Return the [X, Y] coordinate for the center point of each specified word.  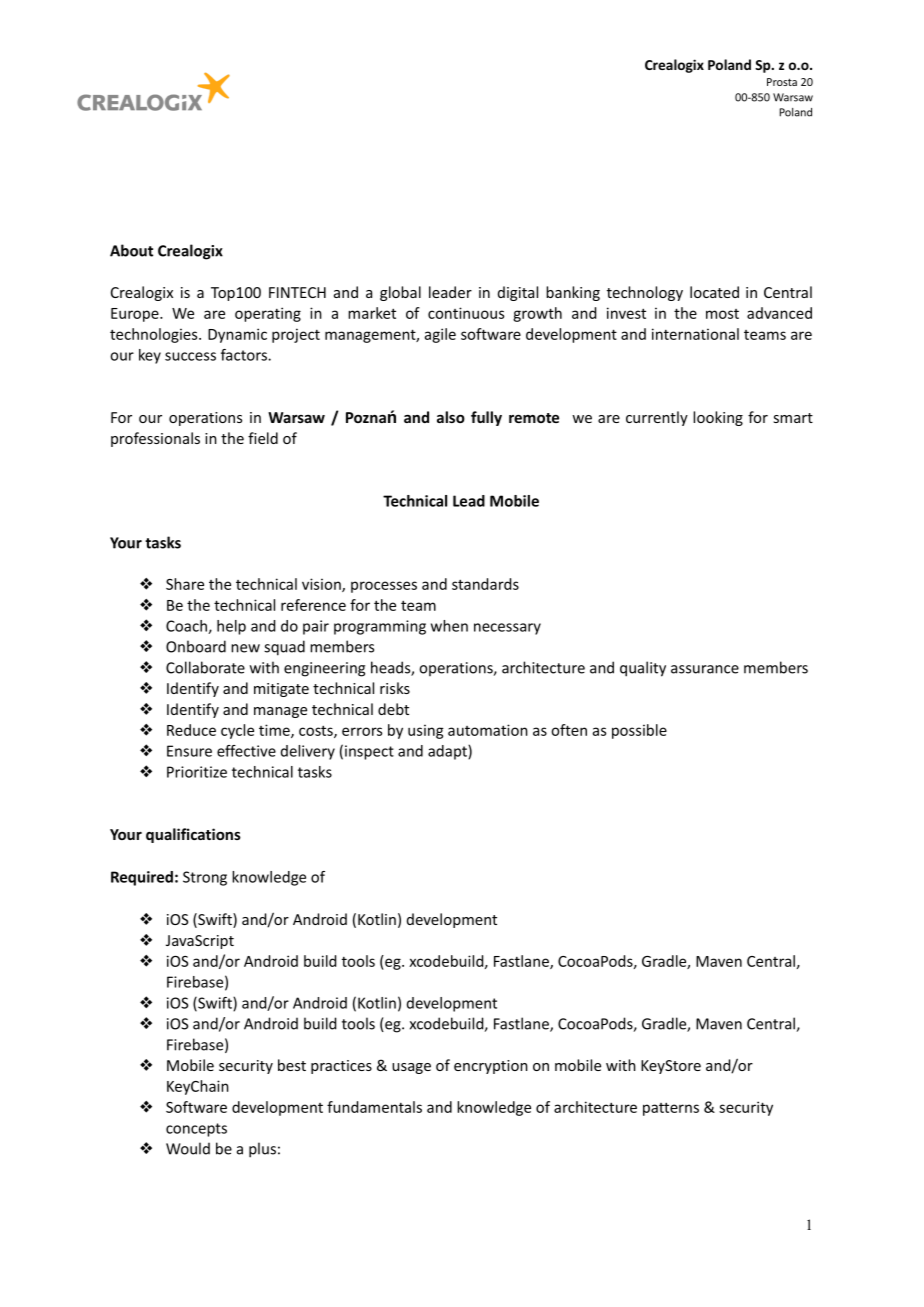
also [451, 417]
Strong [205, 878]
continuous [466, 313]
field [263, 438]
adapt [448, 752]
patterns [671, 1109]
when [449, 626]
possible [639, 731]
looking [718, 418]
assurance [705, 669]
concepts [196, 1130]
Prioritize [197, 772]
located [714, 292]
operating [268, 314]
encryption [491, 1067]
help [231, 627]
